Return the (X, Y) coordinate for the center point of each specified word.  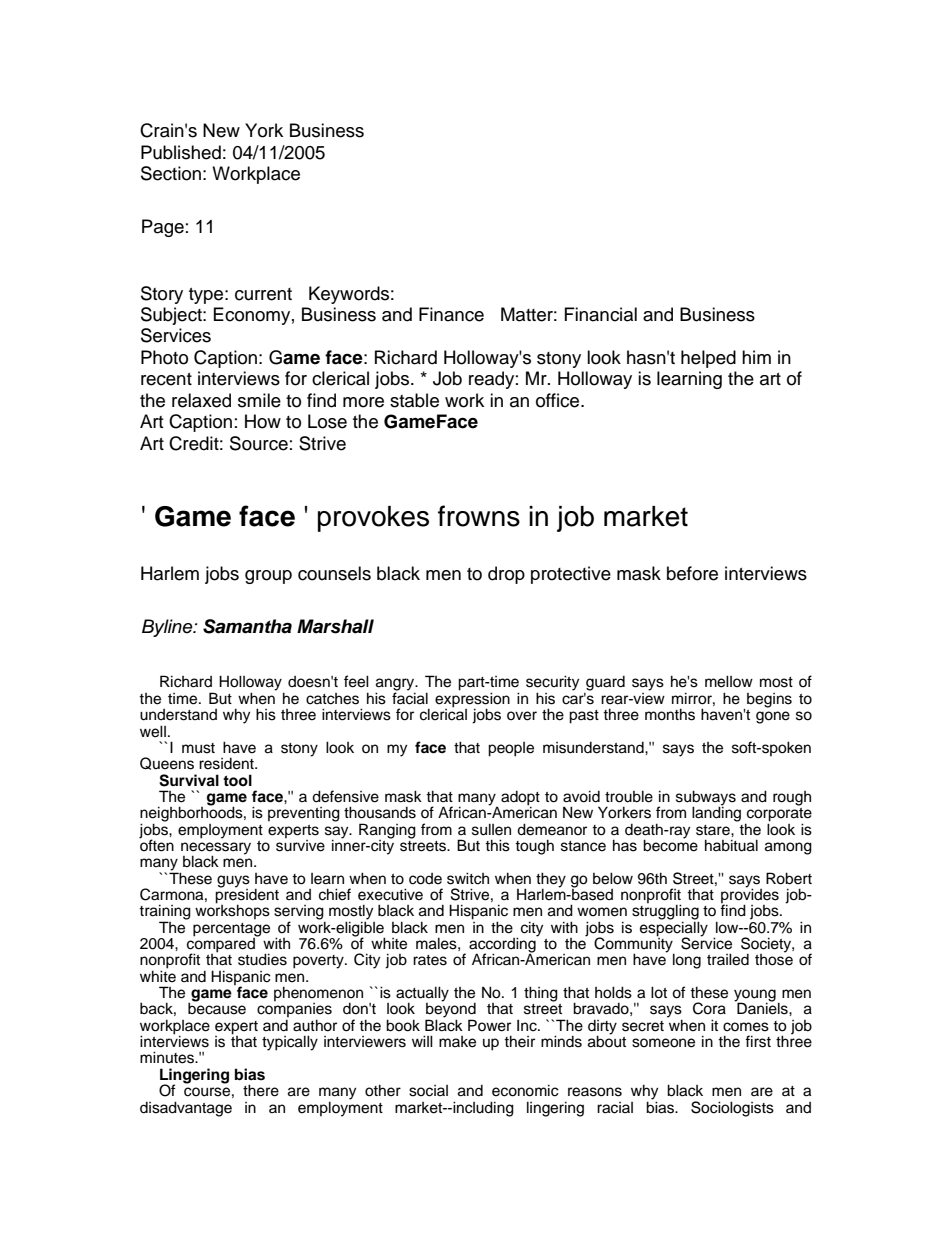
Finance (451, 314)
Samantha (247, 626)
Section (171, 173)
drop (506, 575)
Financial (601, 314)
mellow (729, 681)
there (261, 1090)
